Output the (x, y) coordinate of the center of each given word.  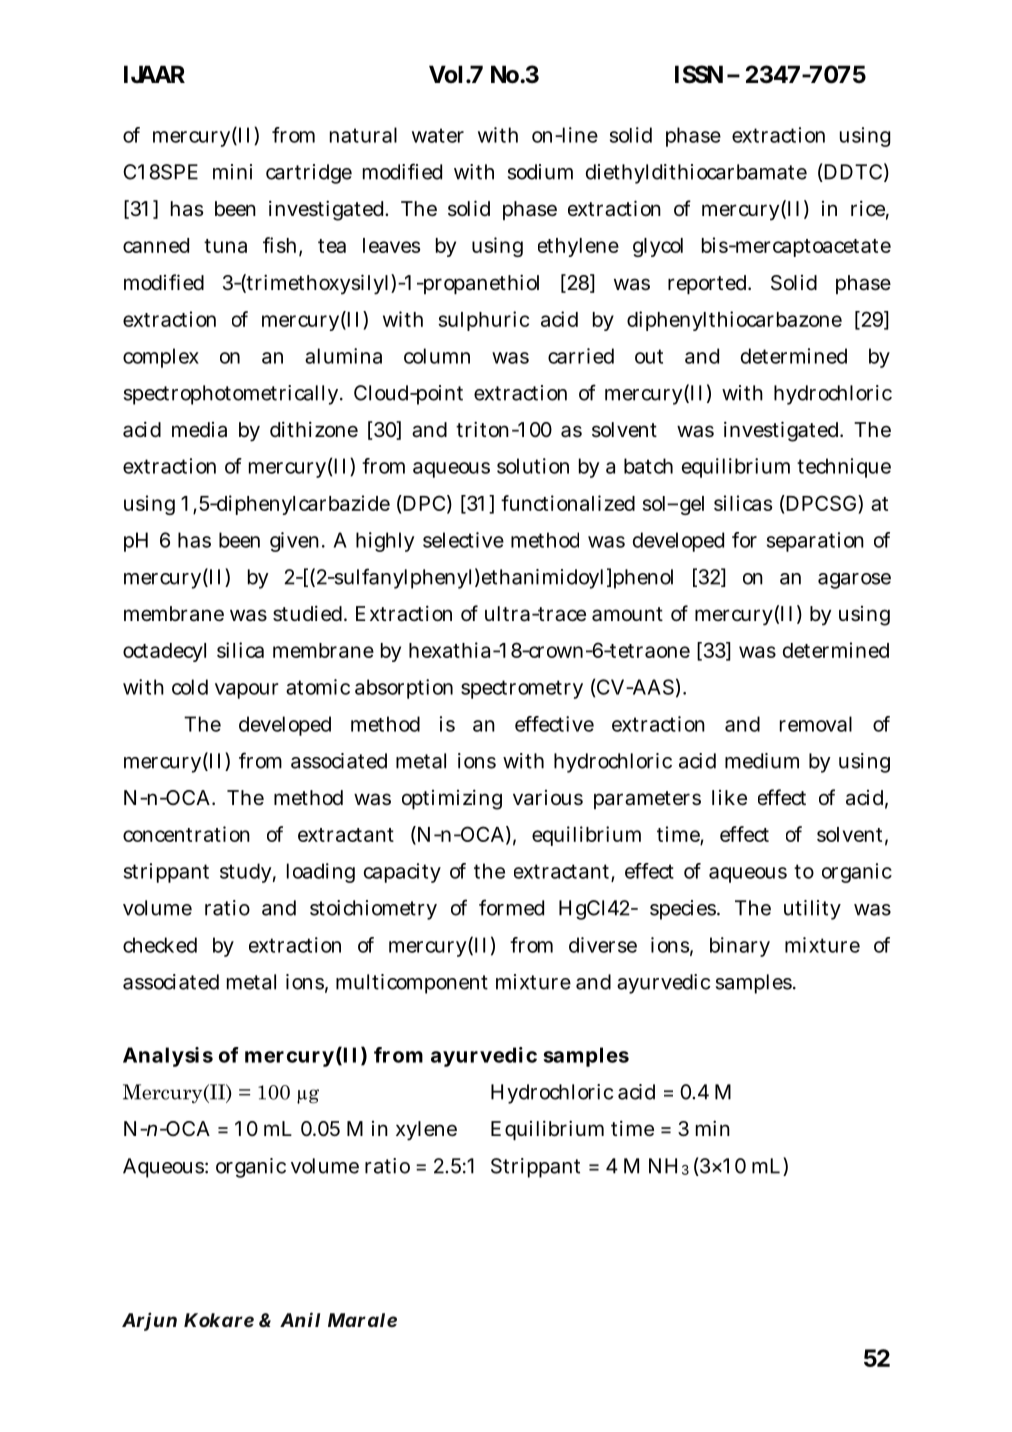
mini (232, 172)
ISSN (699, 74)
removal (816, 724)
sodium (540, 172)
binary (740, 947)
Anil (300, 1319)
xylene (426, 1131)
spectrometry (522, 689)
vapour (247, 691)
